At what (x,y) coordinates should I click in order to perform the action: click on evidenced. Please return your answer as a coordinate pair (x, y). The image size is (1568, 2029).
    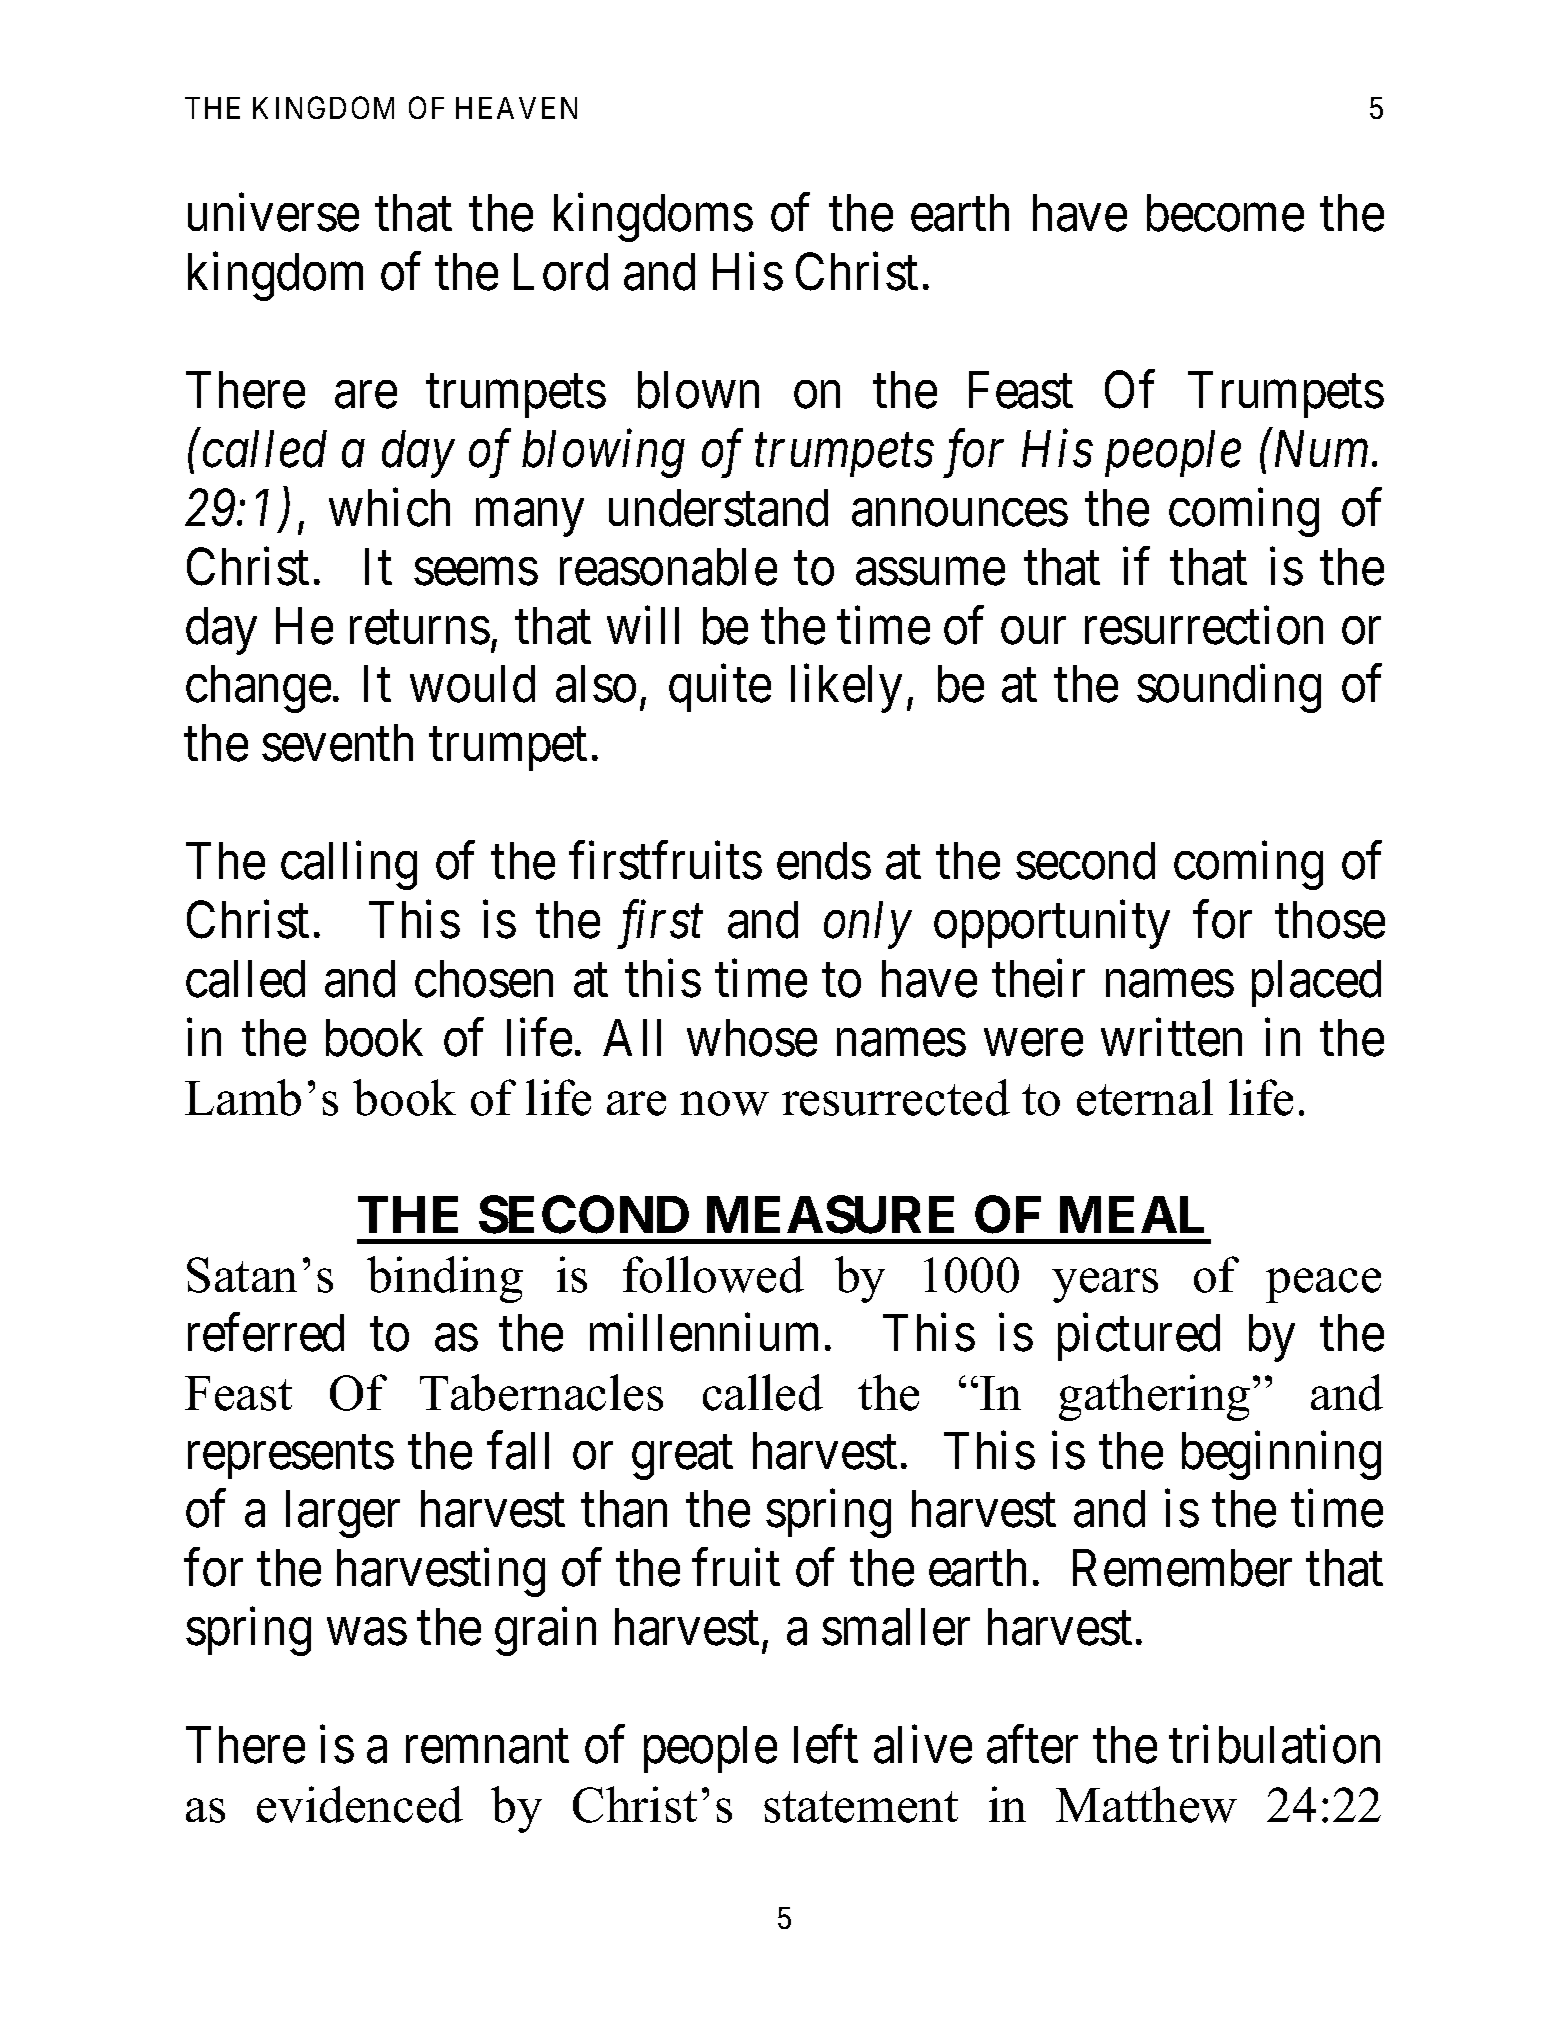
    Looking at the image, I should click on (360, 1804).
